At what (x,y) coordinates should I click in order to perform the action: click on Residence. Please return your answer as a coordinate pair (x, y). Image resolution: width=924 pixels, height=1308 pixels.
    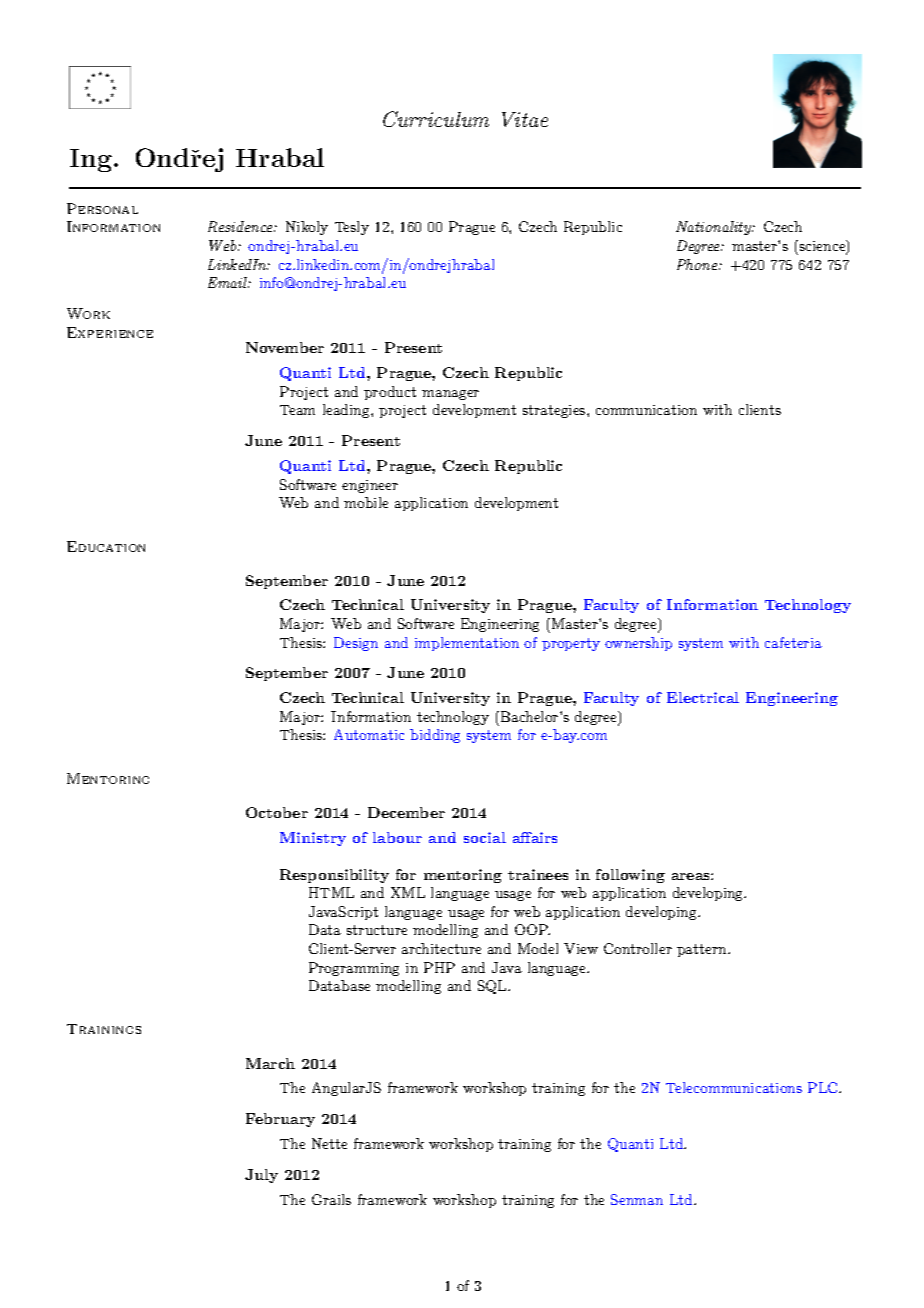
    Looking at the image, I should click on (241, 226).
